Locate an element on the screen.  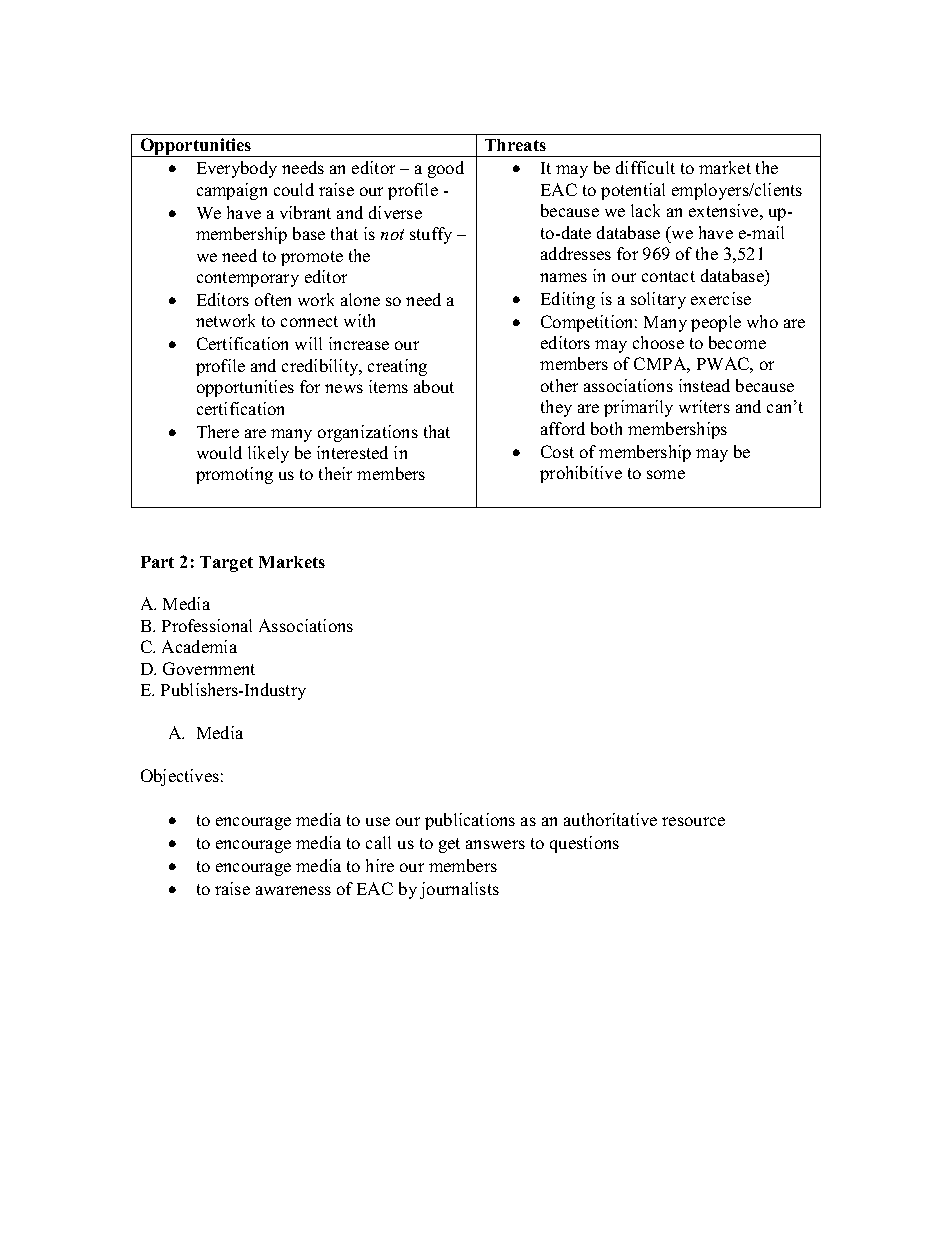
difficult is located at coordinates (645, 167).
